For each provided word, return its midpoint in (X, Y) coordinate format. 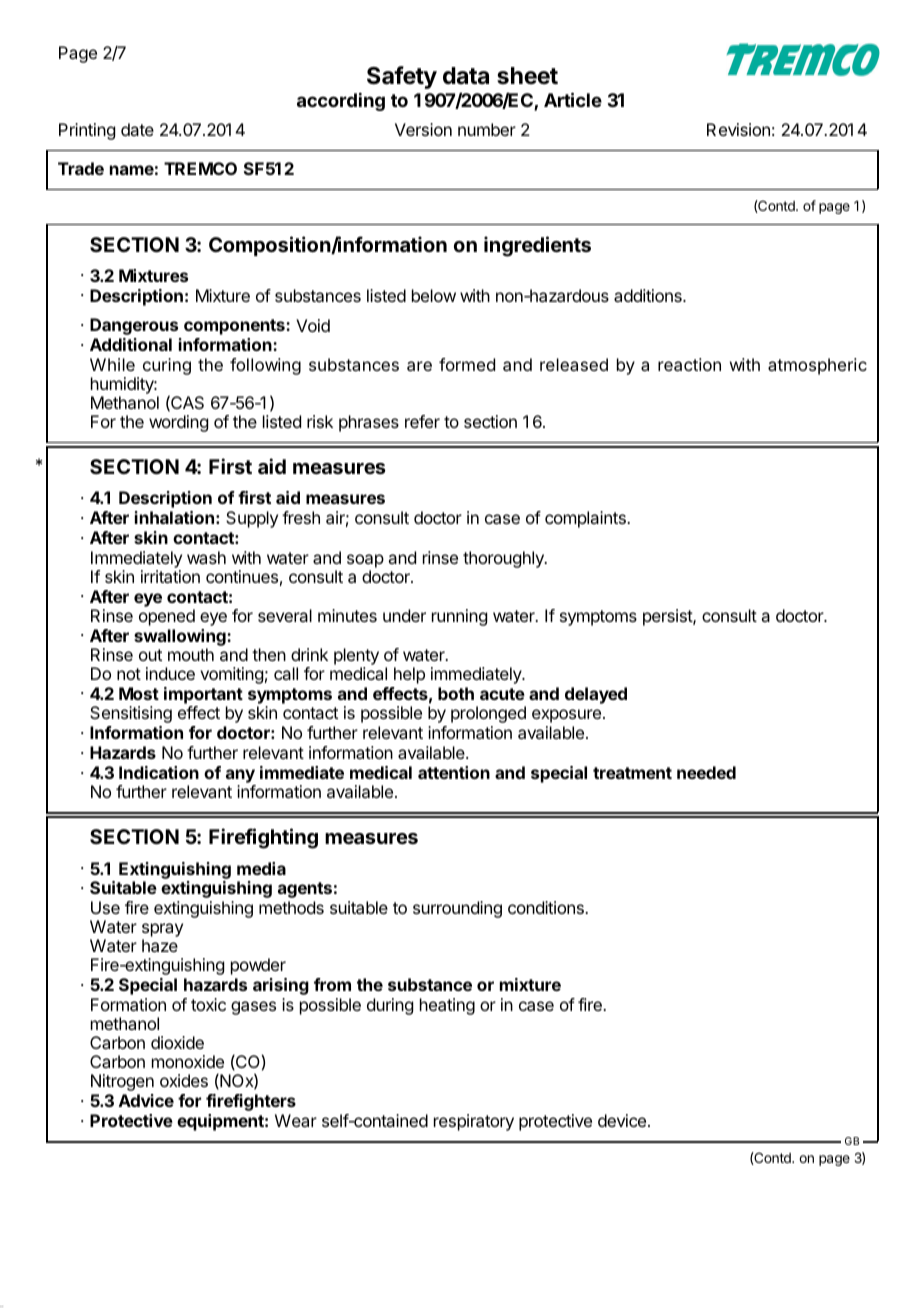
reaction (689, 364)
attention (454, 772)
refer (422, 421)
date (137, 129)
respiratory (474, 1122)
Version (423, 129)
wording (178, 423)
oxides (184, 1080)
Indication (159, 772)
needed (706, 772)
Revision (738, 129)
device (622, 1120)
